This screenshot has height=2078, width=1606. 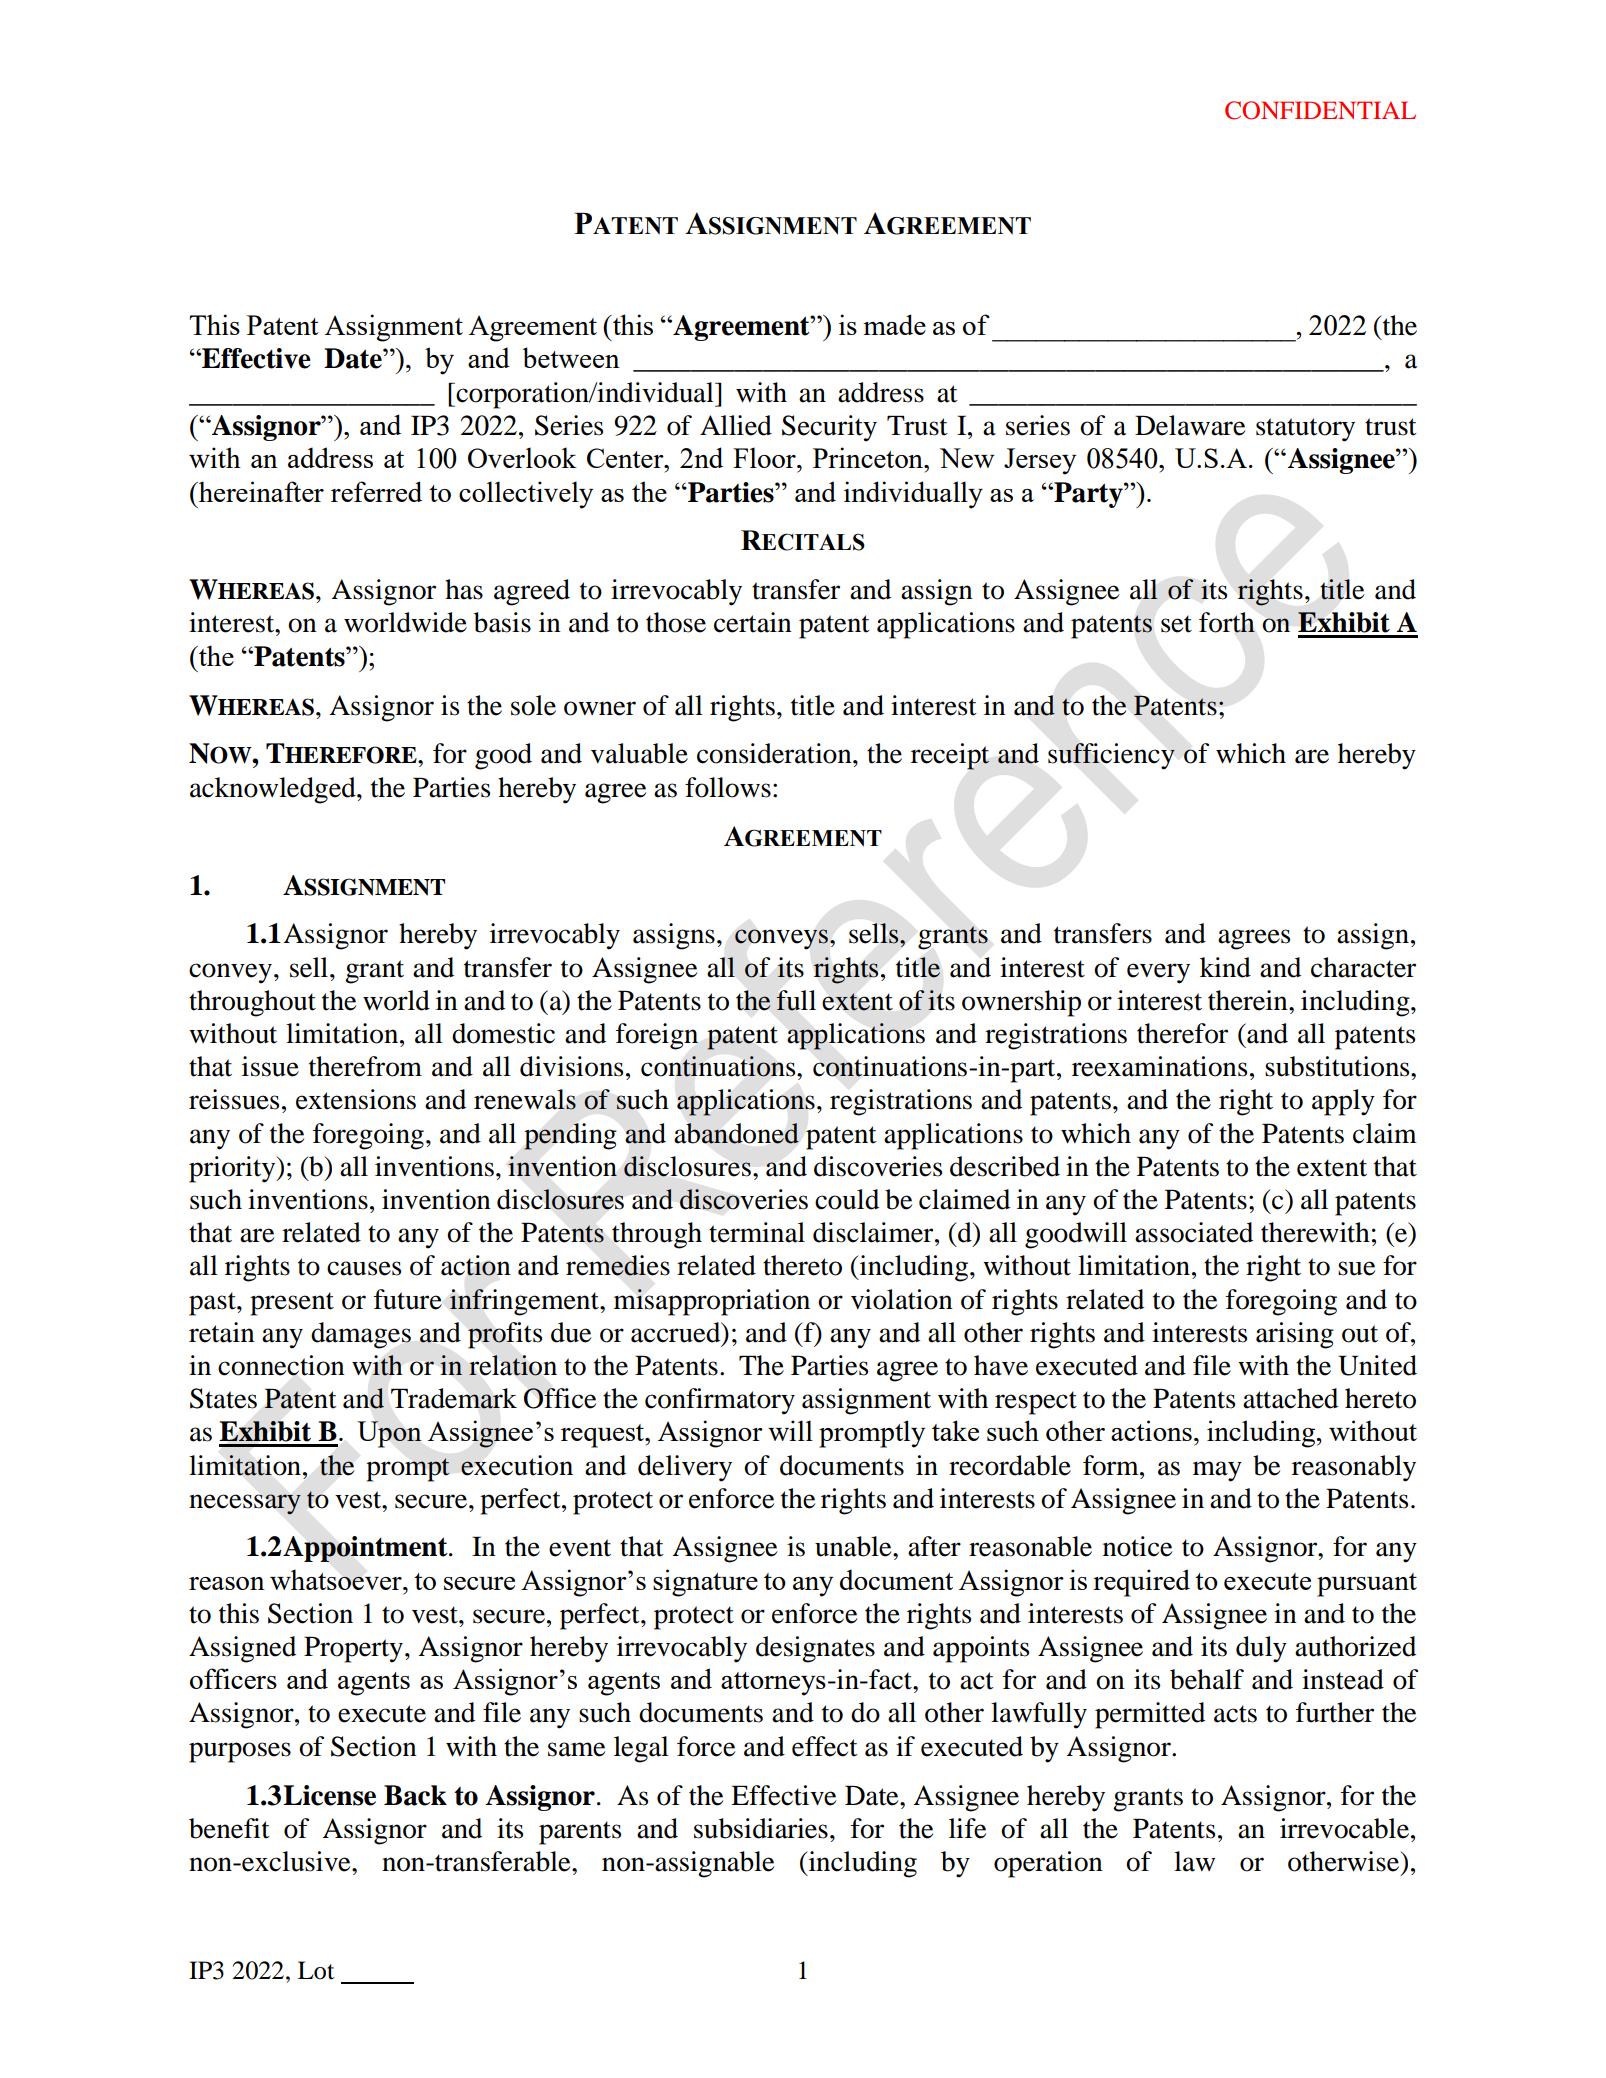 I want to click on Lot, so click(x=316, y=1970).
